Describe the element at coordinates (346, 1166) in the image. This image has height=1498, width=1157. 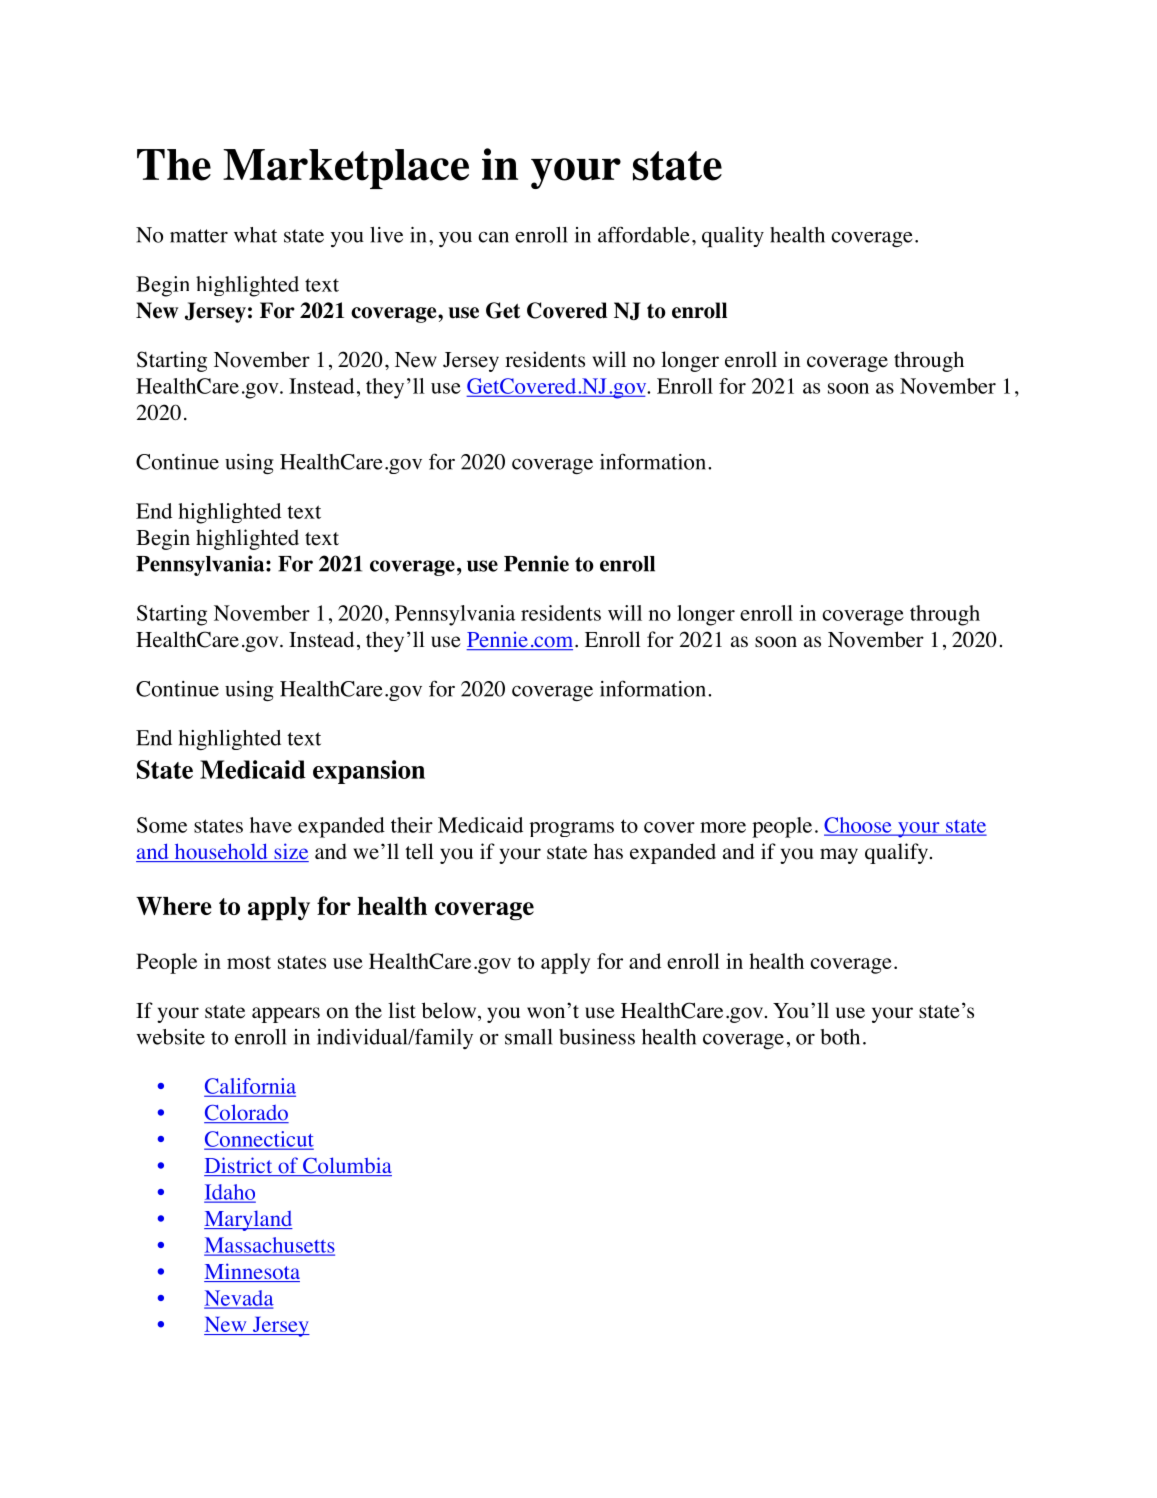
I see `Columbia` at that location.
